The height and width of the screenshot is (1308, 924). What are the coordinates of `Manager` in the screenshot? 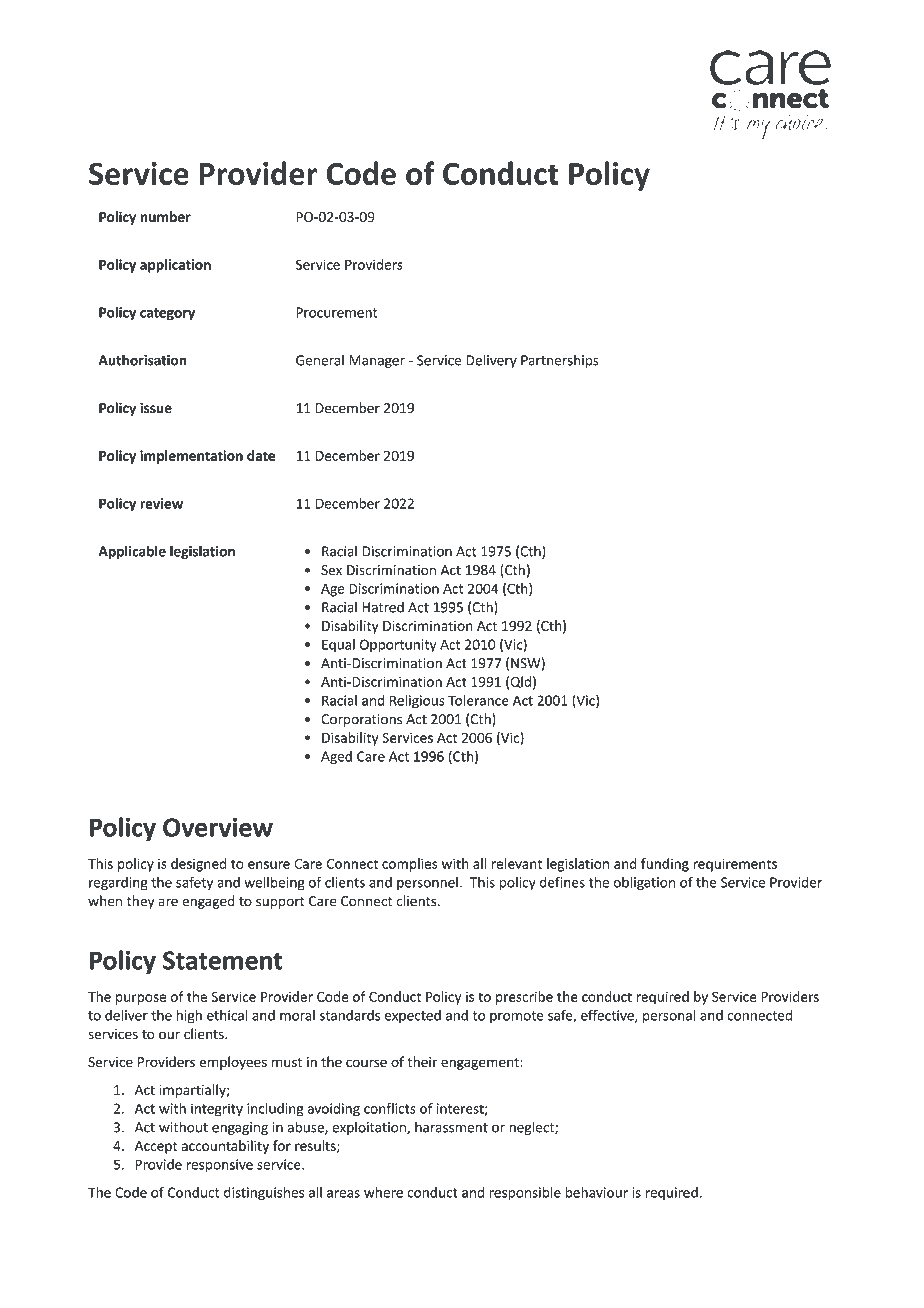 It's located at (377, 361).
